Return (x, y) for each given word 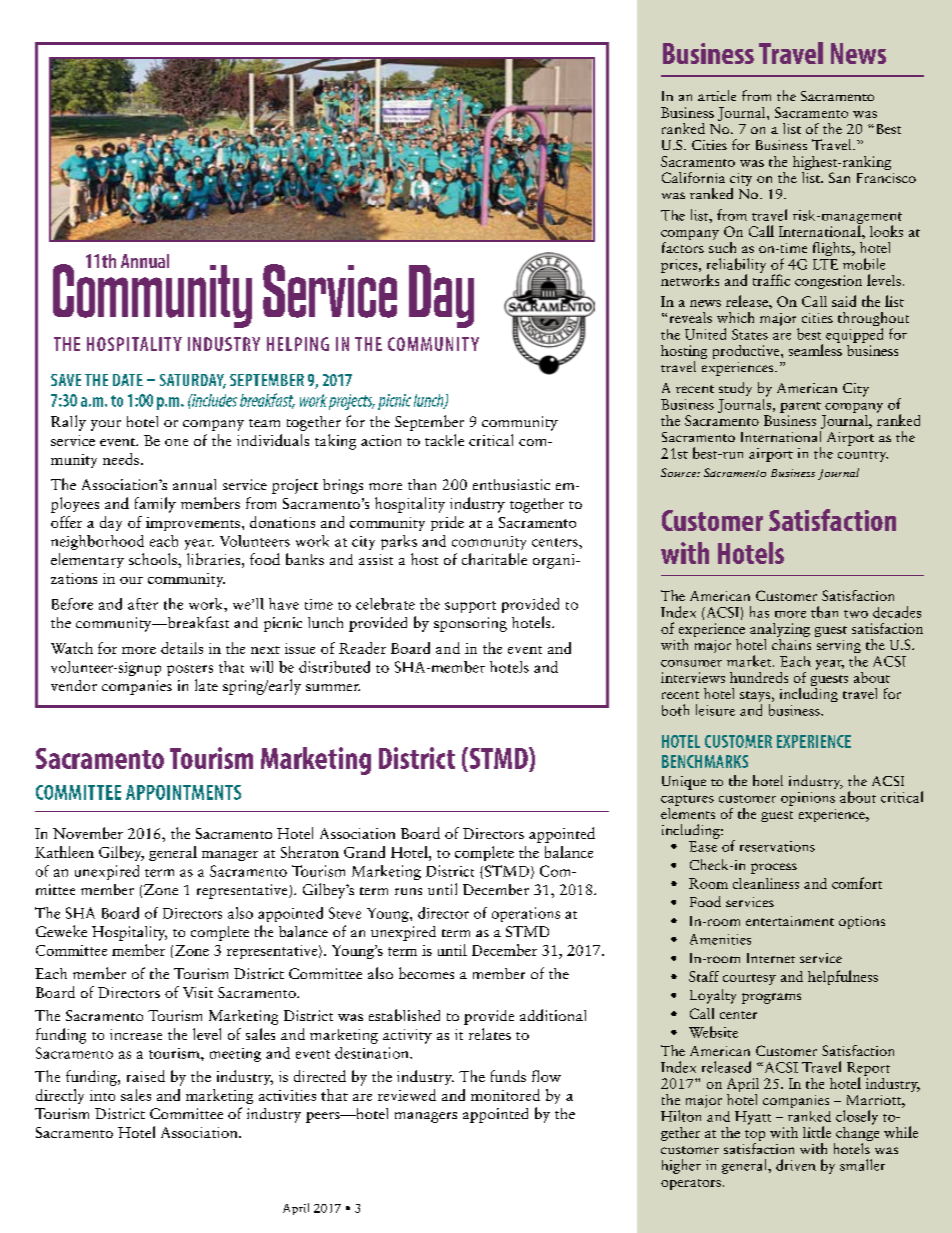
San (839, 177)
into (102, 1095)
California (693, 177)
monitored (505, 1095)
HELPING (298, 344)
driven (796, 1165)
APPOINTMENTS (183, 792)
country (863, 456)
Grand (364, 852)
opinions (808, 799)
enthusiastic (511, 484)
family (155, 505)
